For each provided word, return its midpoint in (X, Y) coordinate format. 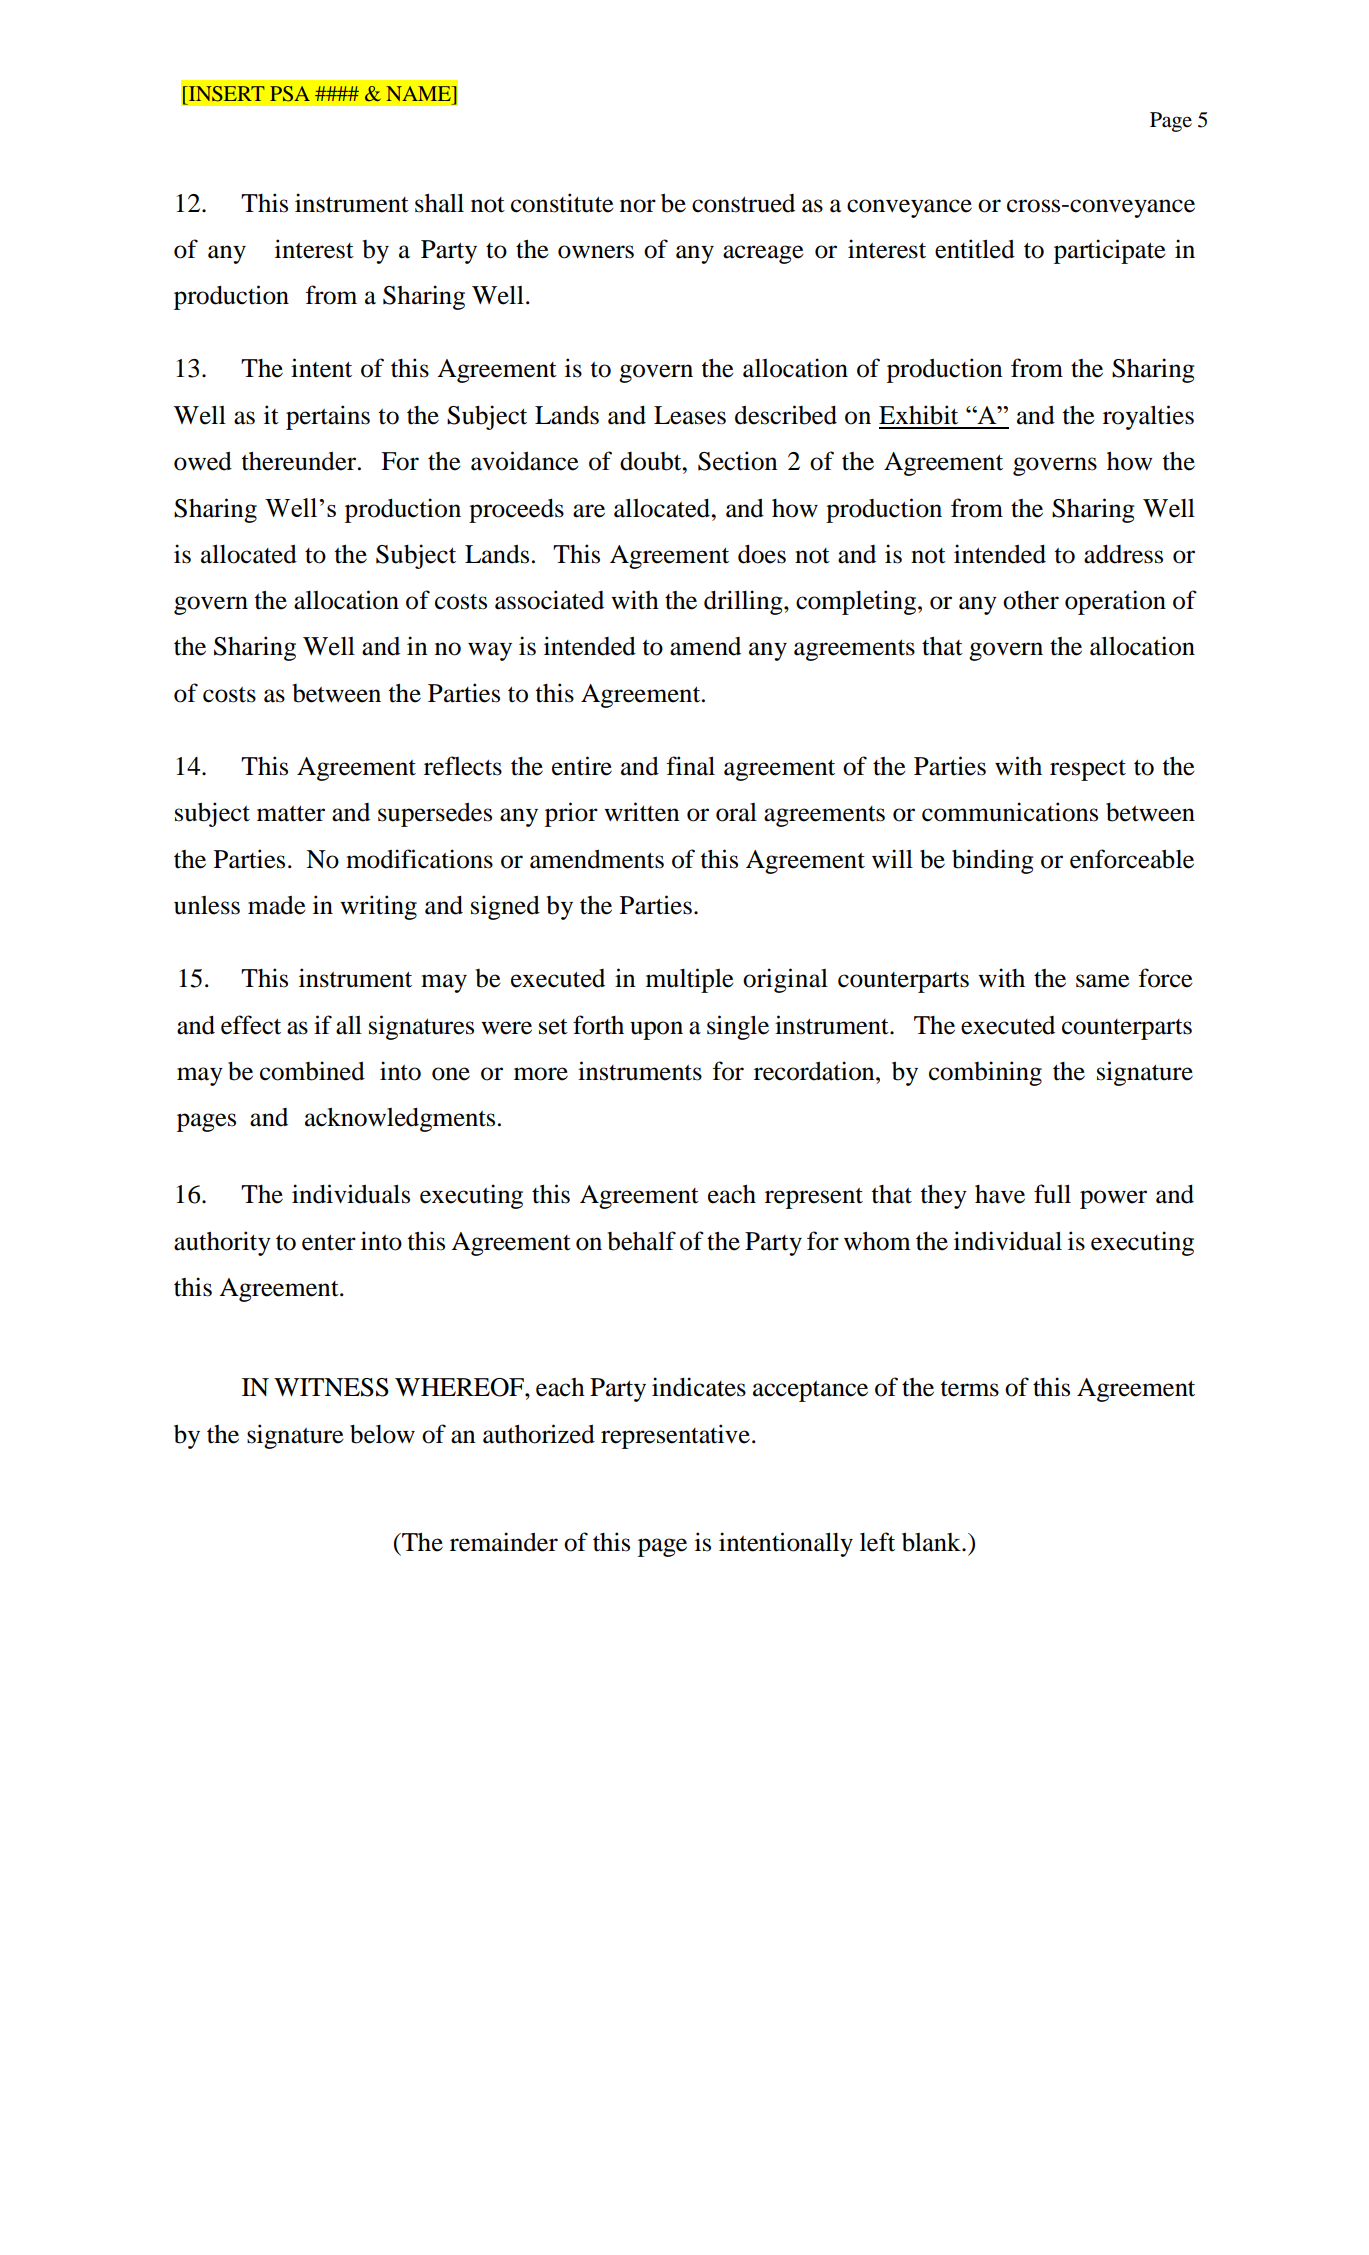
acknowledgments (400, 1119)
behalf (642, 1241)
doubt (652, 461)
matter (291, 813)
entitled (975, 249)
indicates (699, 1387)
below (382, 1434)
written (641, 812)
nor (638, 206)
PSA (290, 94)
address (1123, 554)
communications (1010, 812)
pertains (328, 417)
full (1052, 1194)
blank (932, 1542)
